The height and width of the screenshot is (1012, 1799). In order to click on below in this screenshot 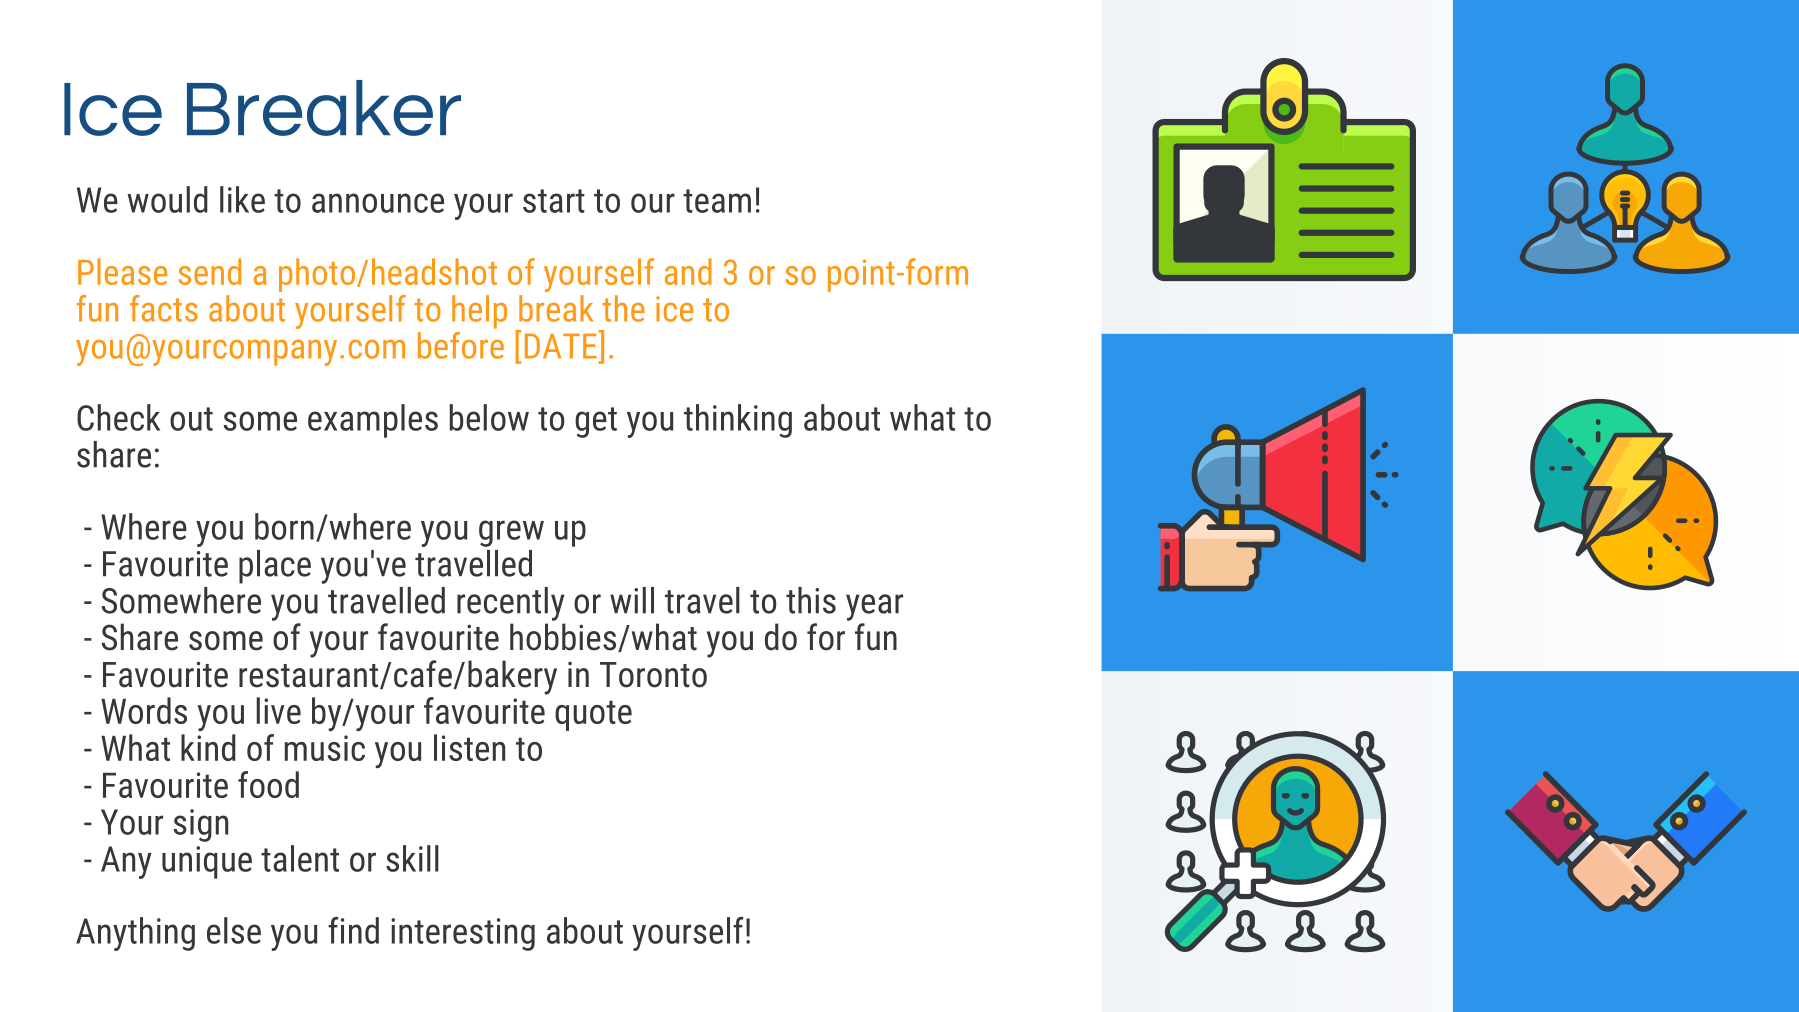, I will do `click(489, 417)`.
